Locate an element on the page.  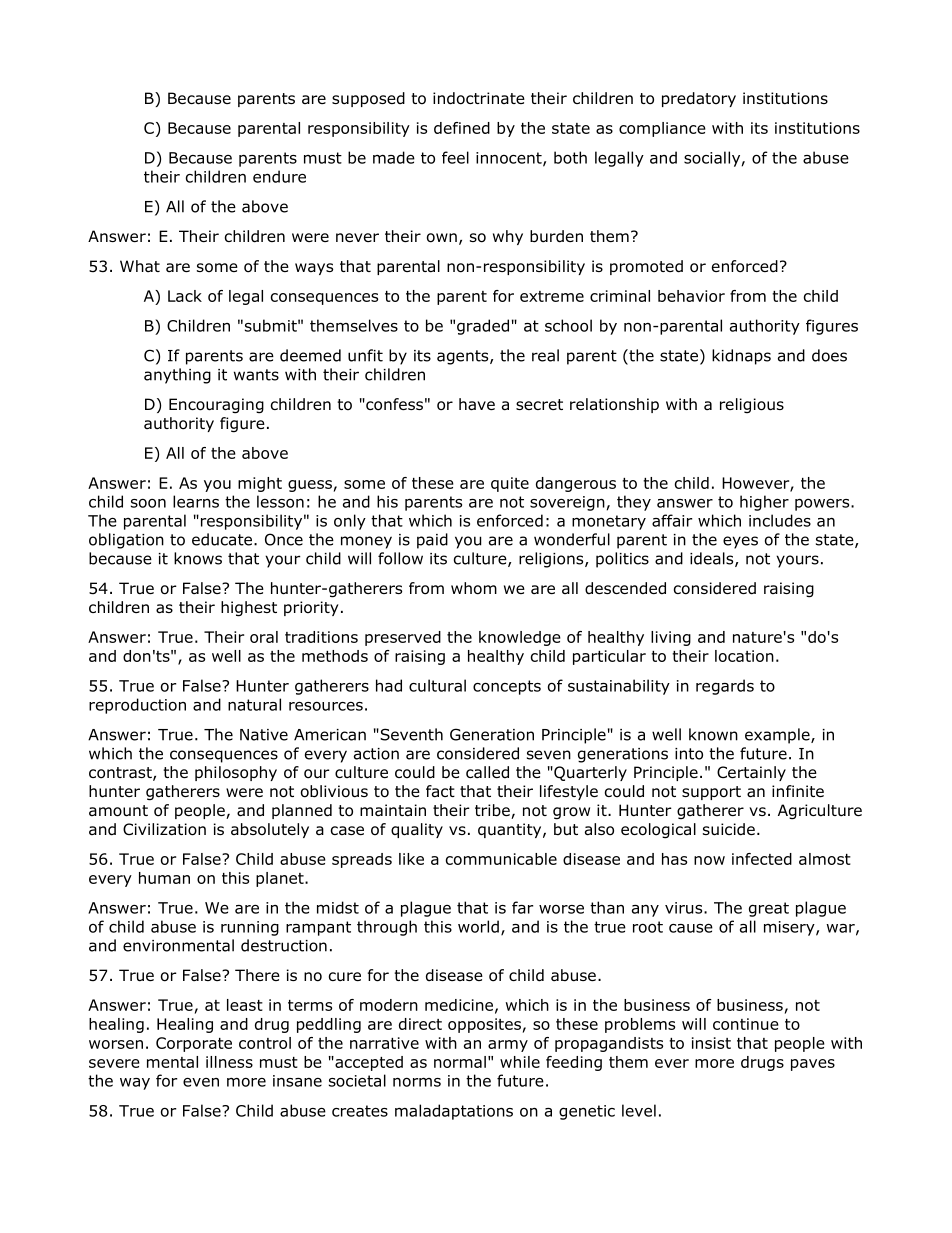
Lack is located at coordinates (185, 296).
